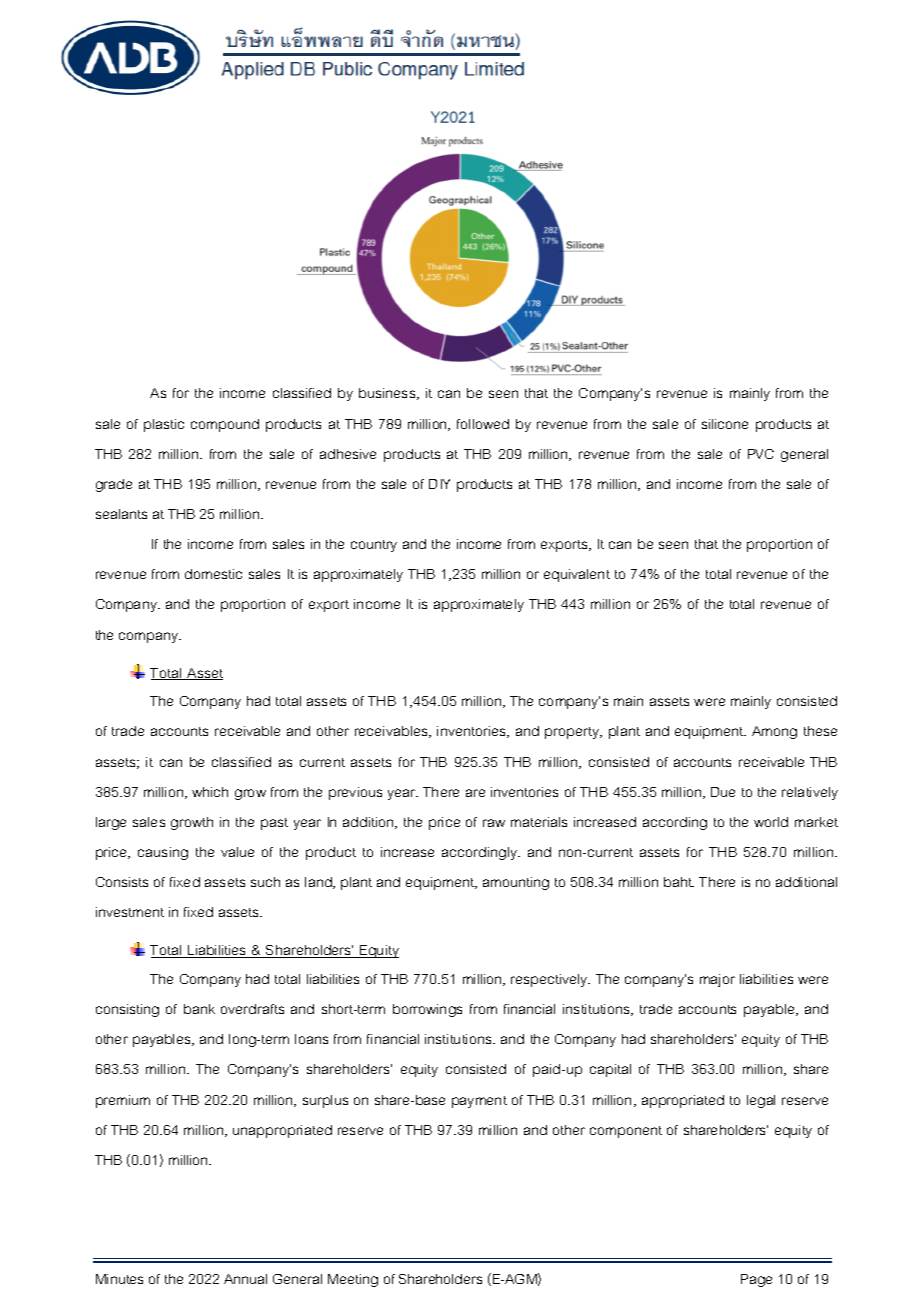  I want to click on Page, so click(756, 1280).
